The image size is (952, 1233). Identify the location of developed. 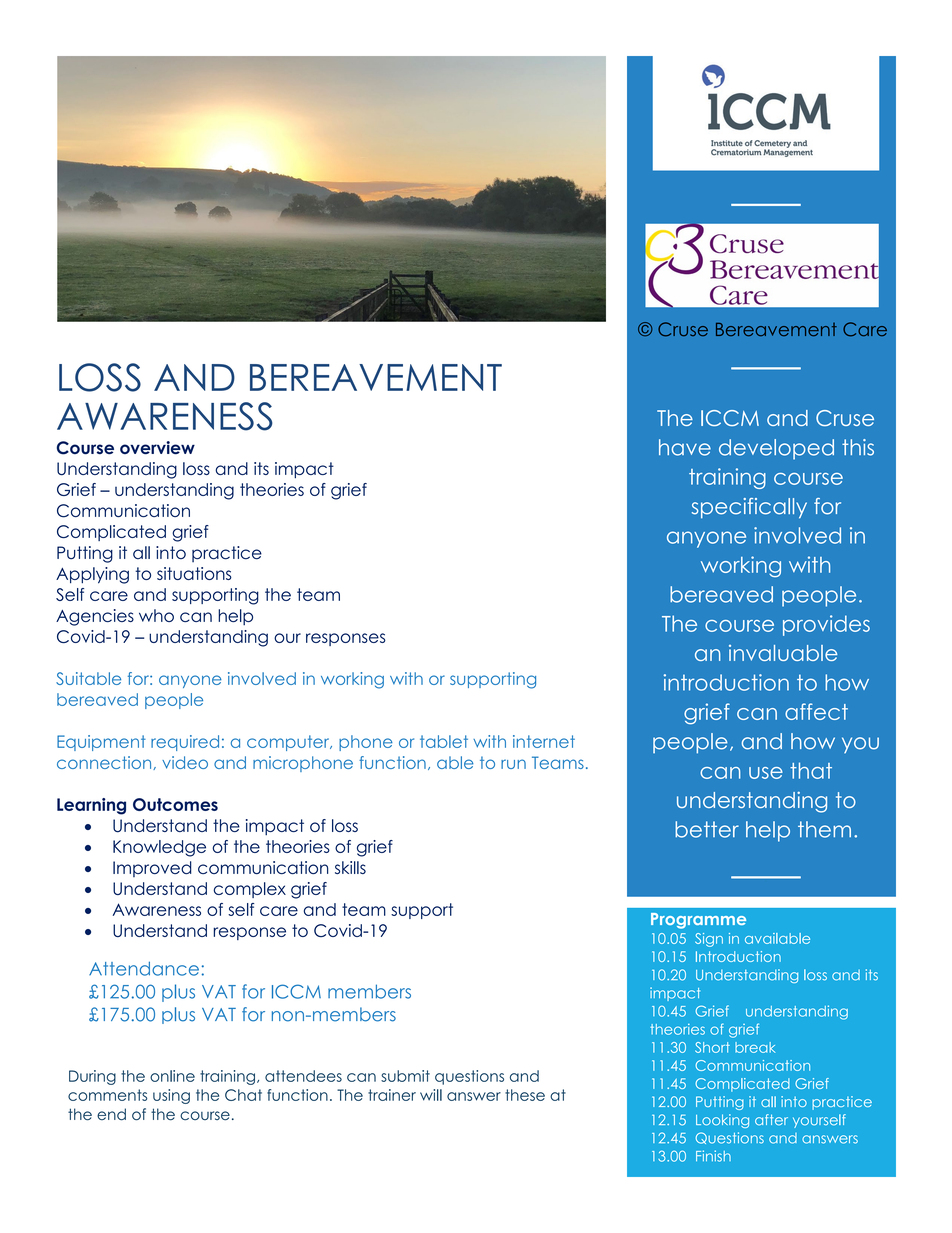
(776, 449).
